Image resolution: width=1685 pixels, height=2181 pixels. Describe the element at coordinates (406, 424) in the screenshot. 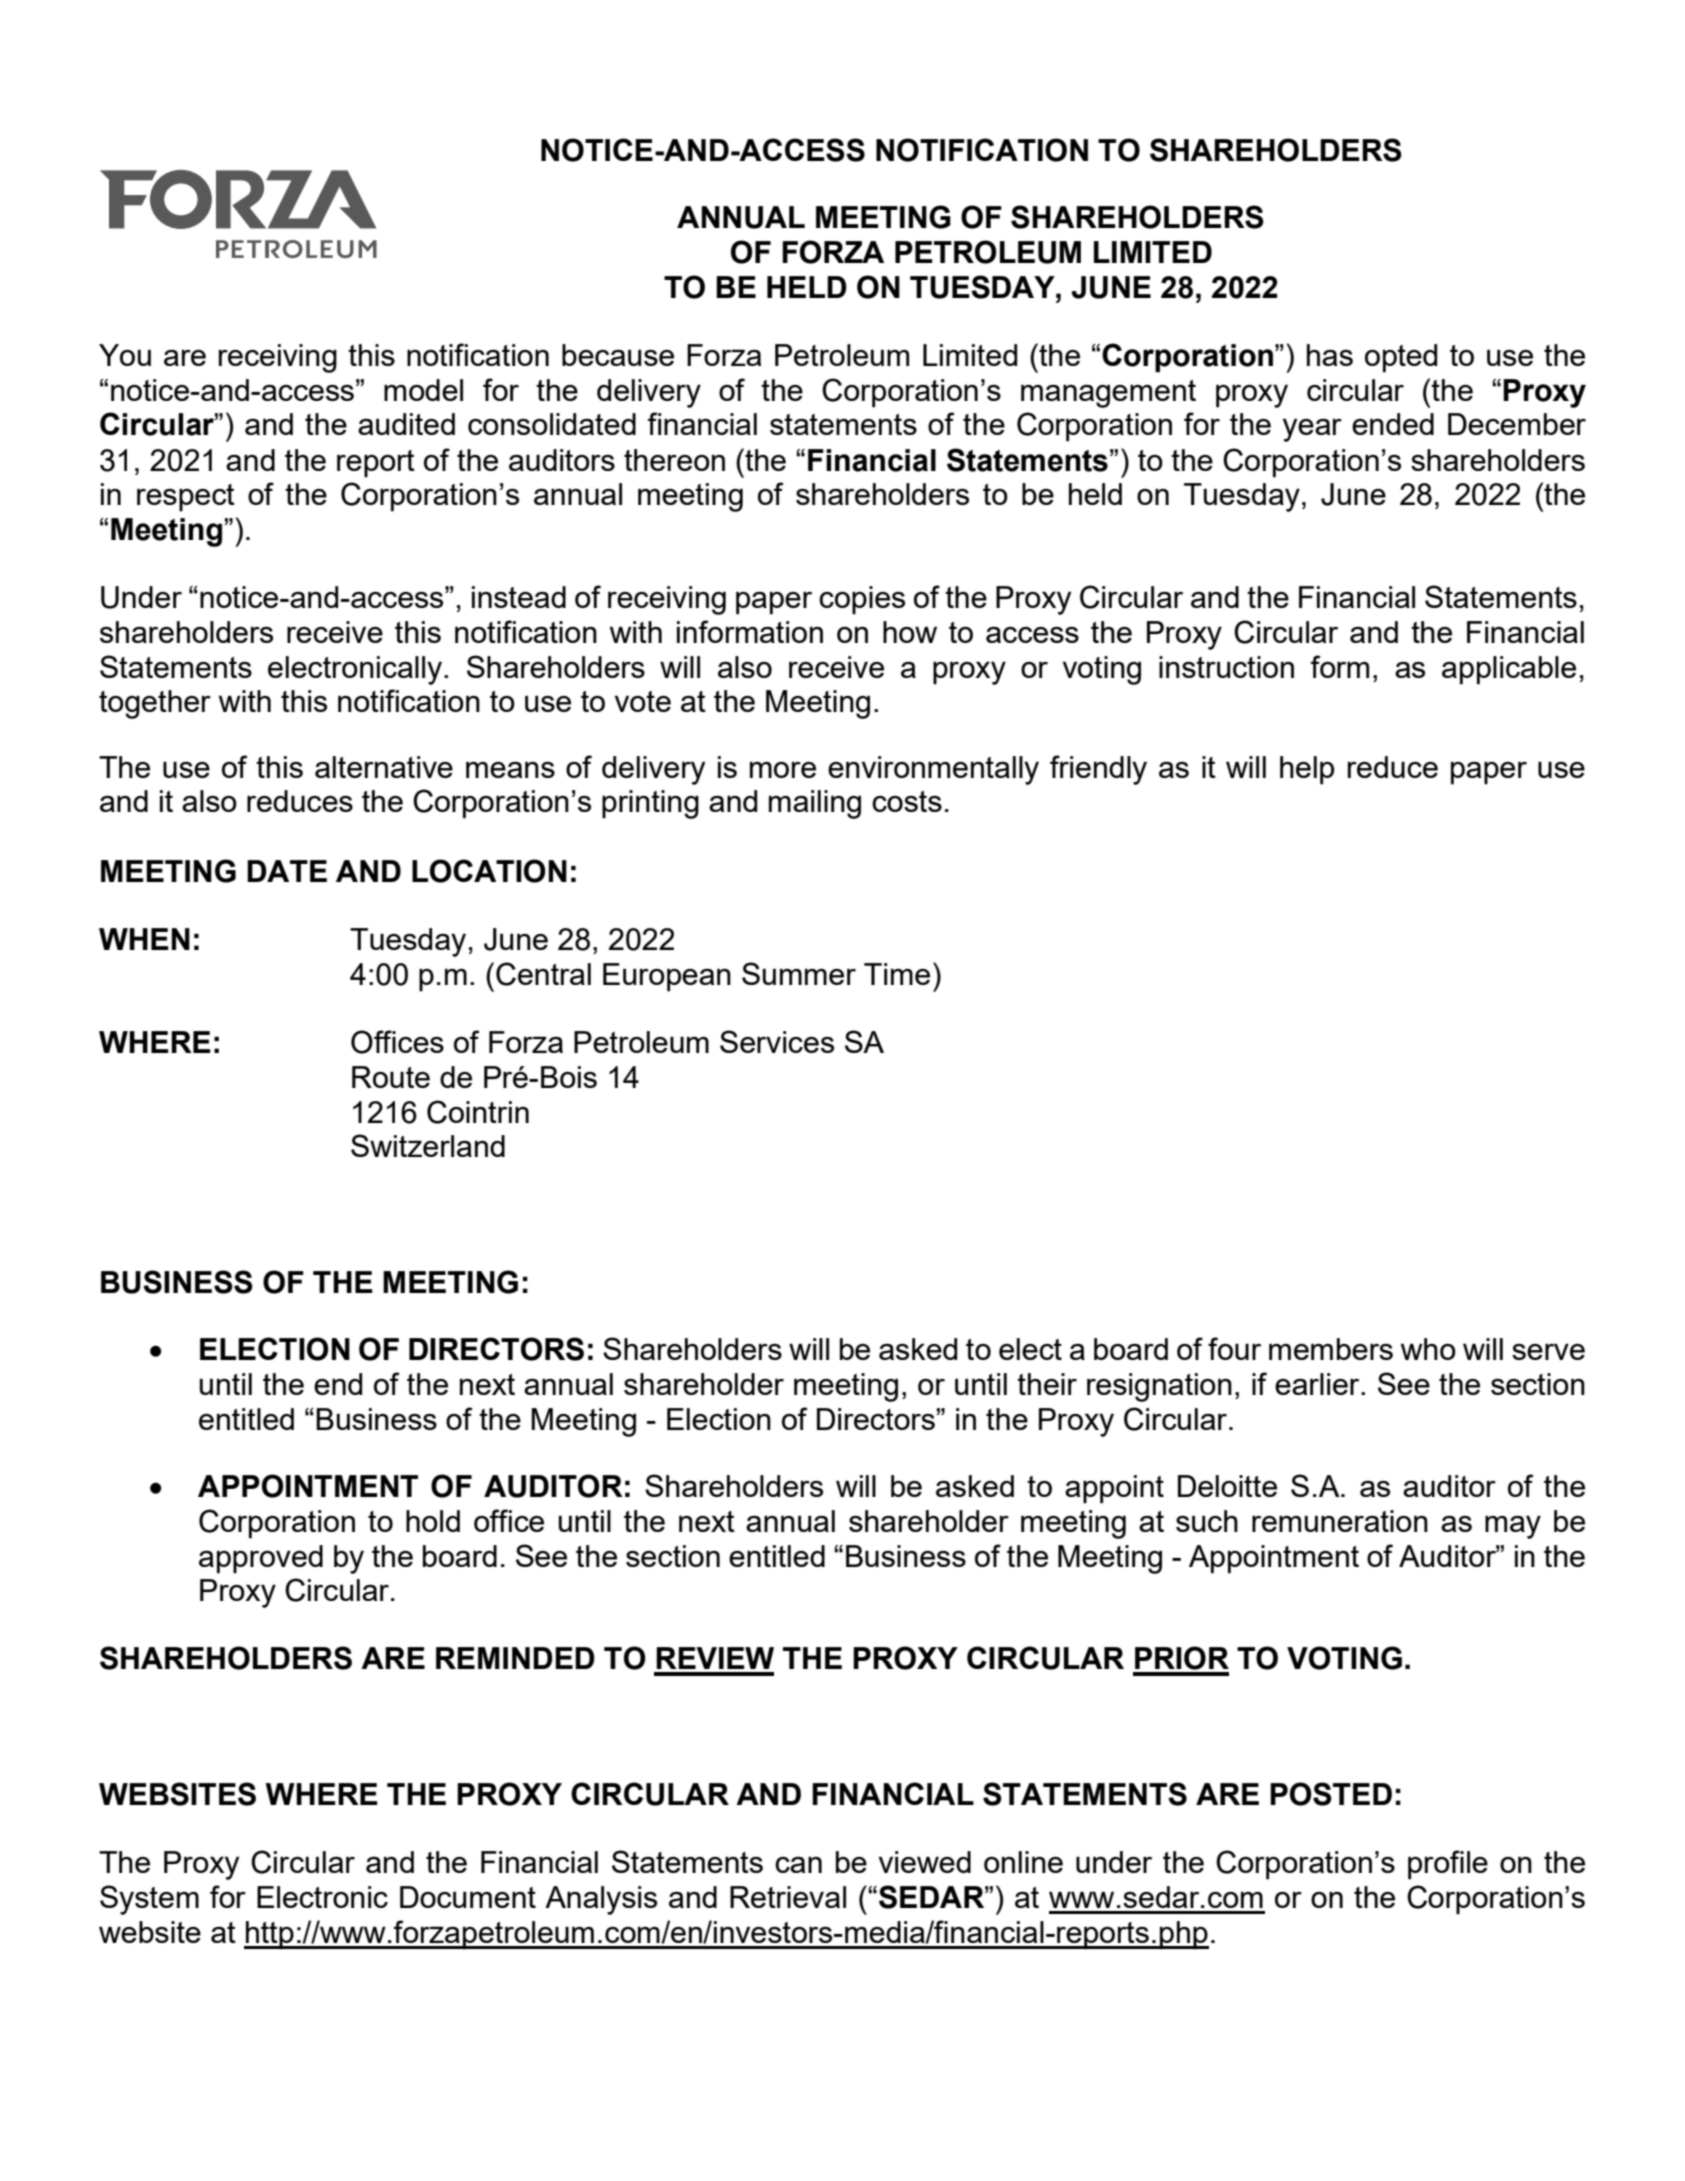

I see `audited` at that location.
